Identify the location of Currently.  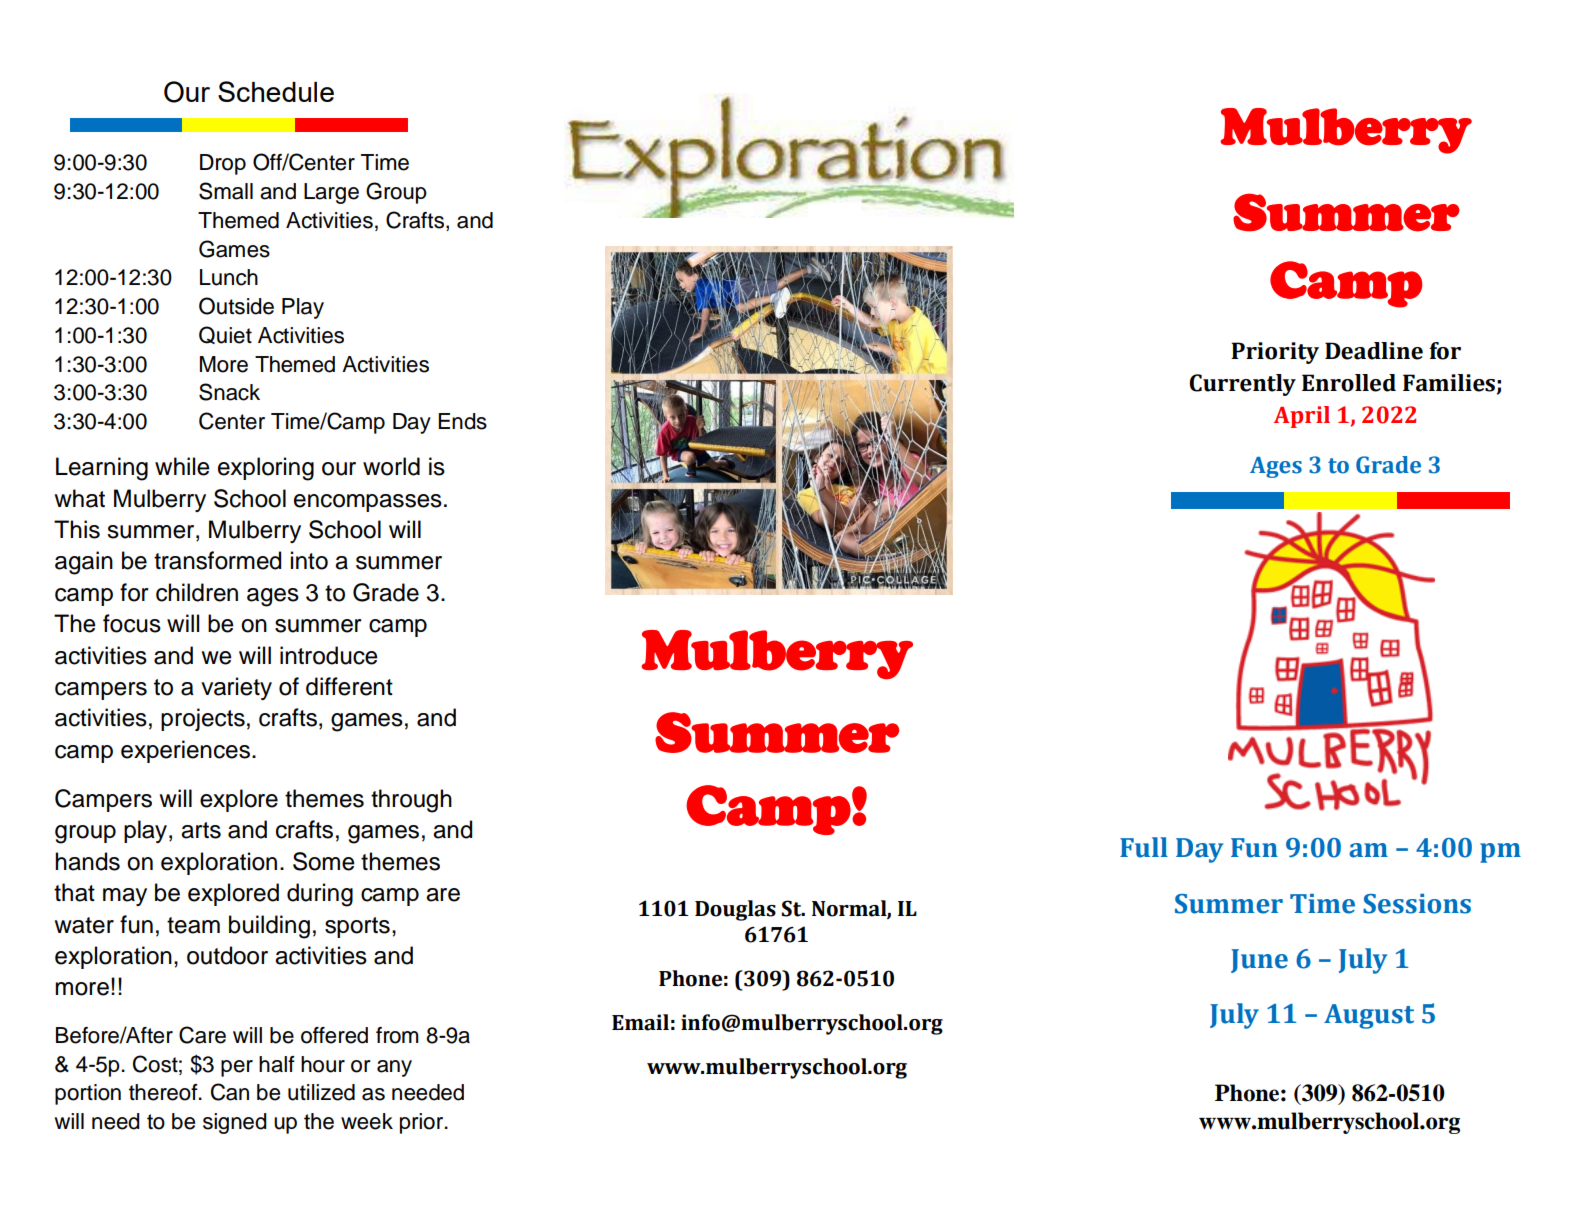
(1242, 385).
